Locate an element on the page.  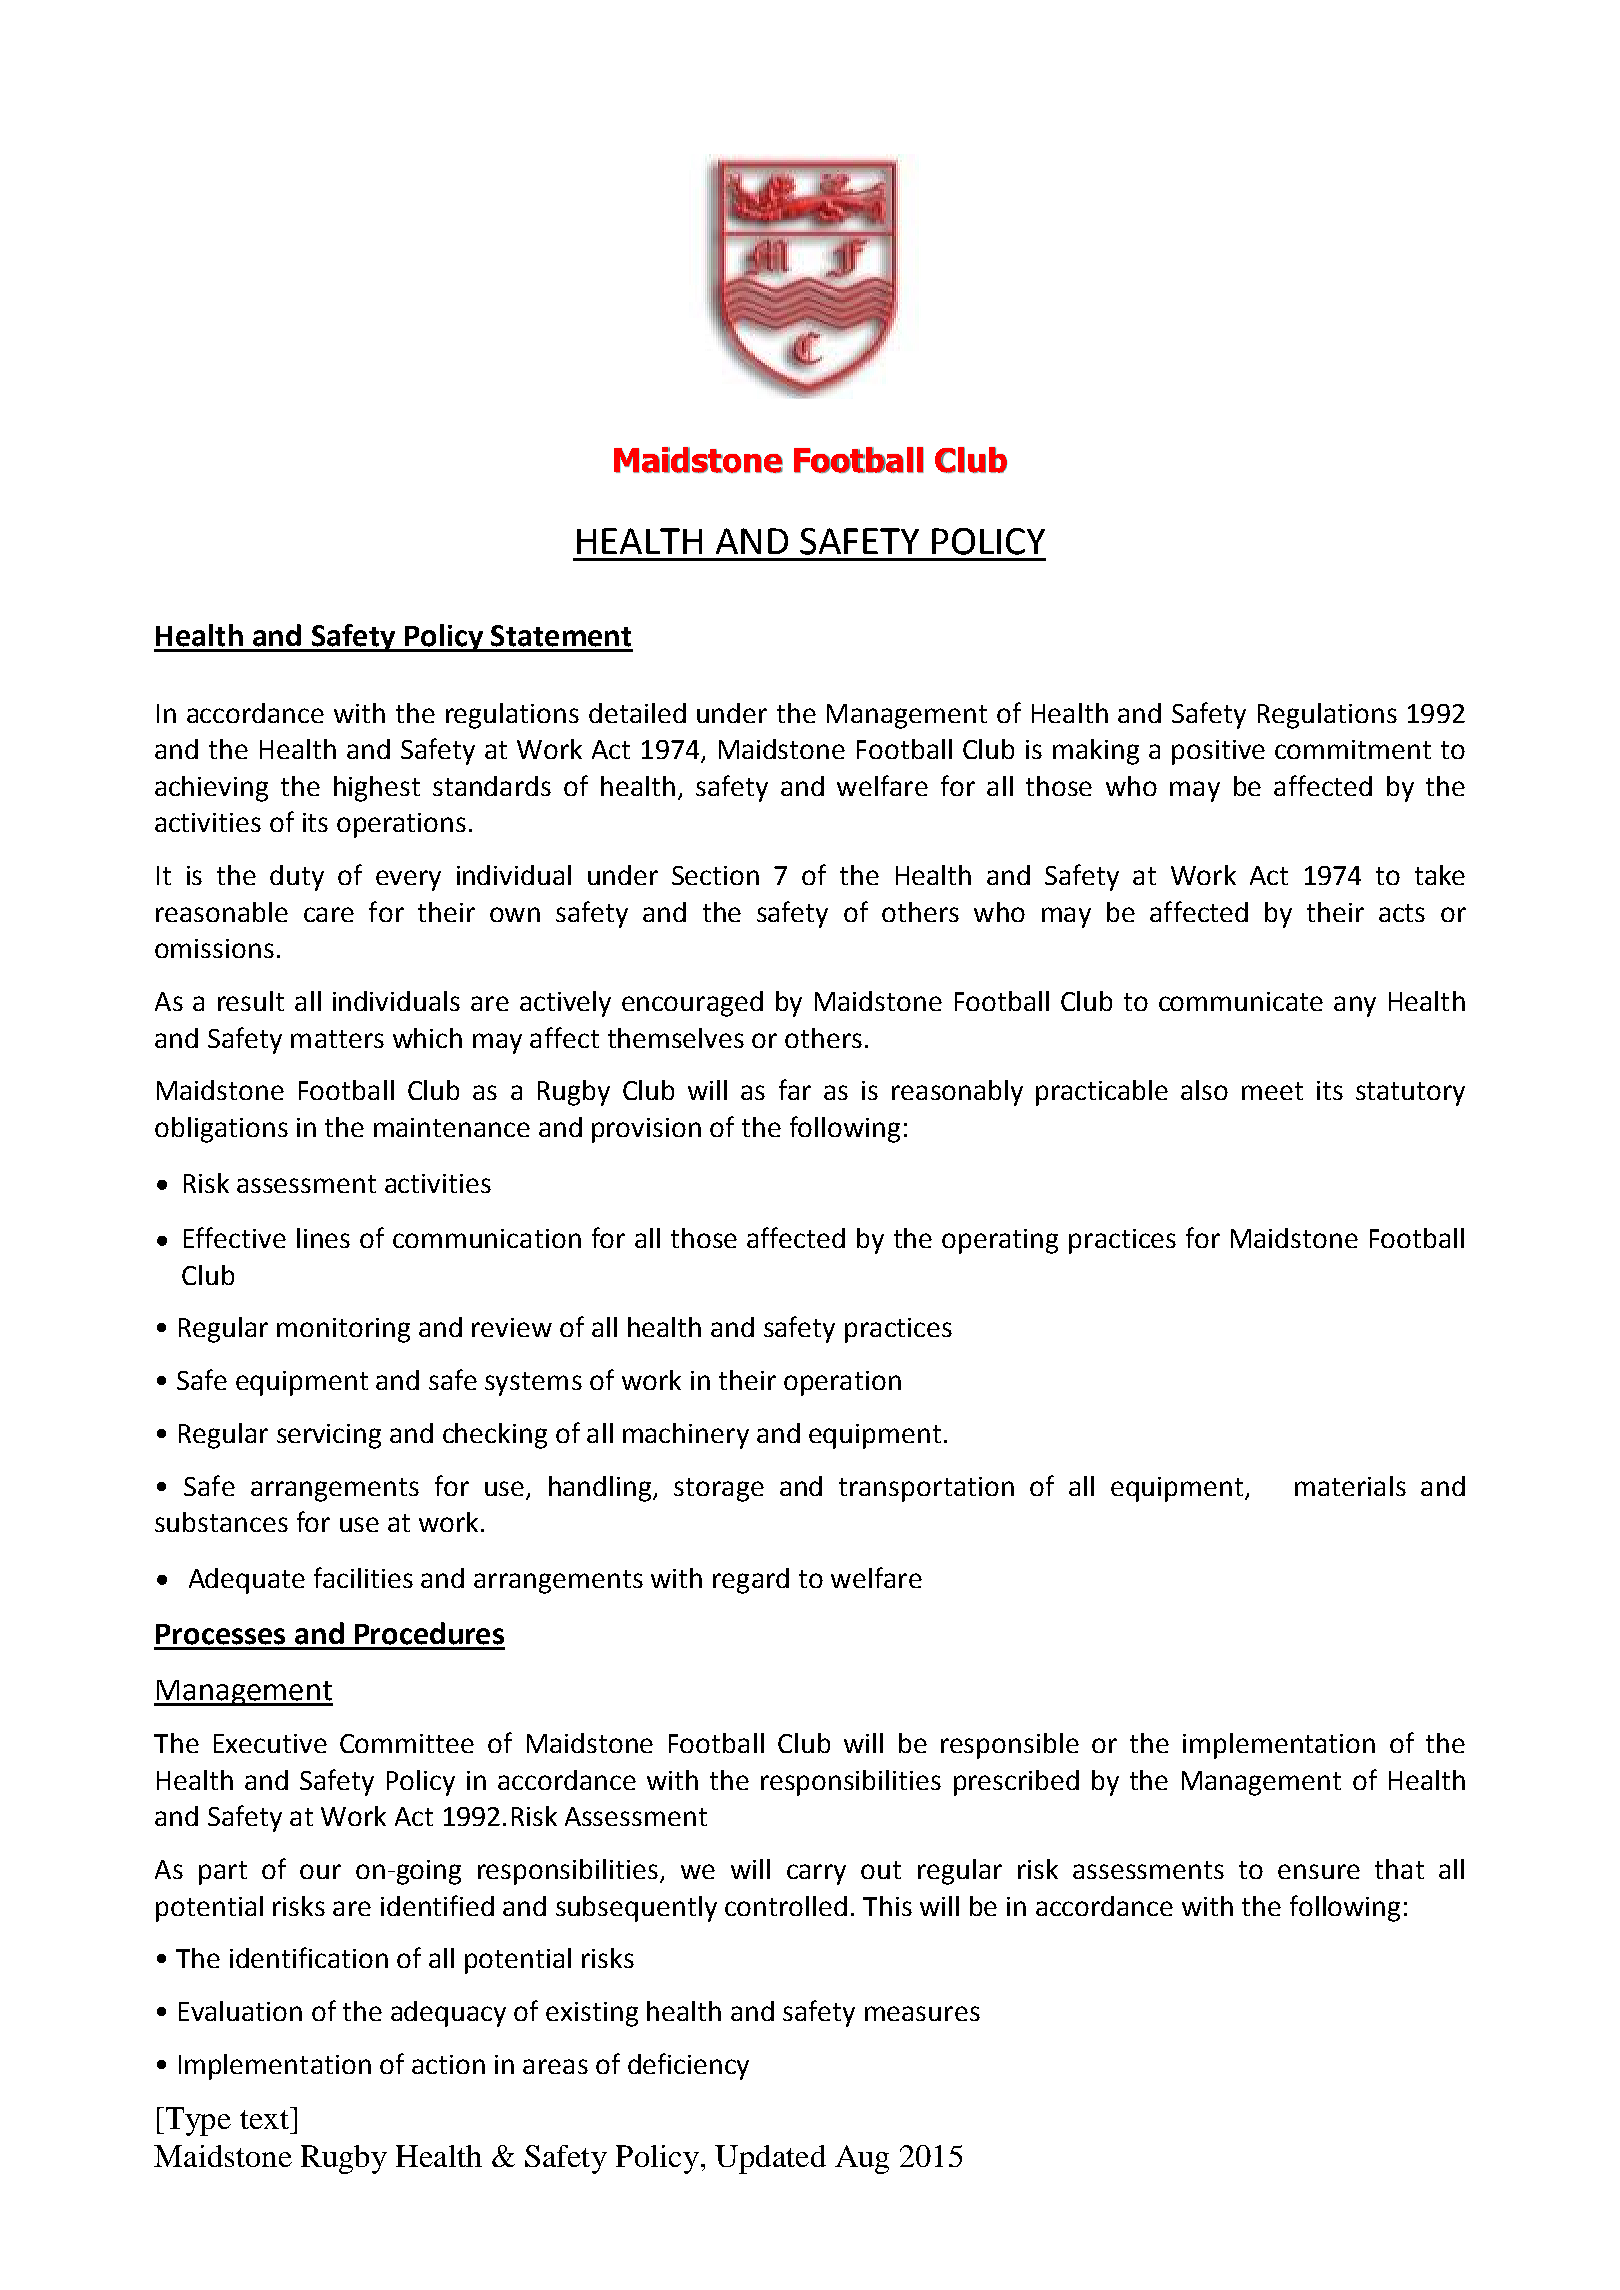
measures is located at coordinates (922, 2013).
